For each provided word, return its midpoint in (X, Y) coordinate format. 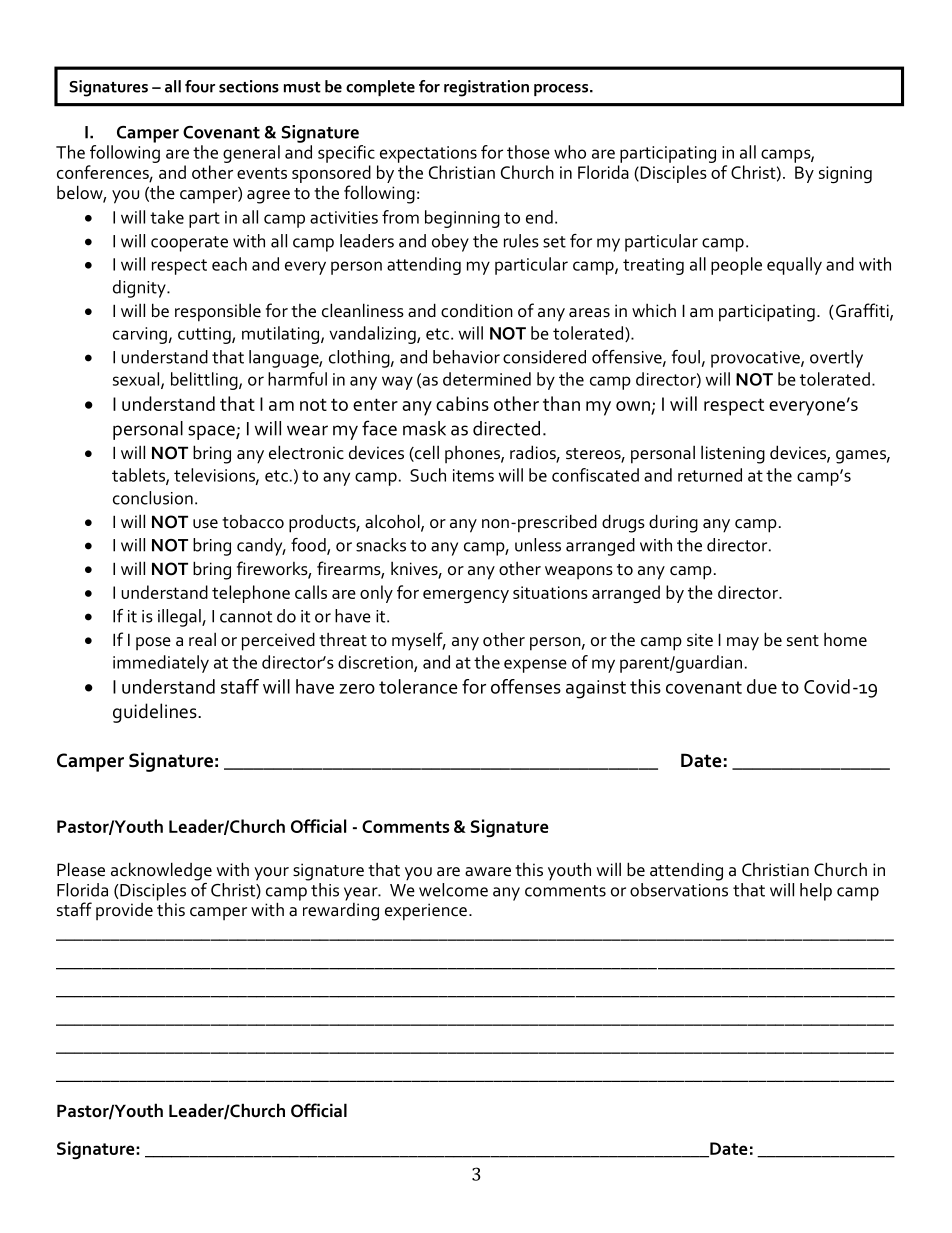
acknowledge (161, 871)
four (200, 86)
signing (845, 175)
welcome (453, 890)
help (816, 892)
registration (486, 88)
